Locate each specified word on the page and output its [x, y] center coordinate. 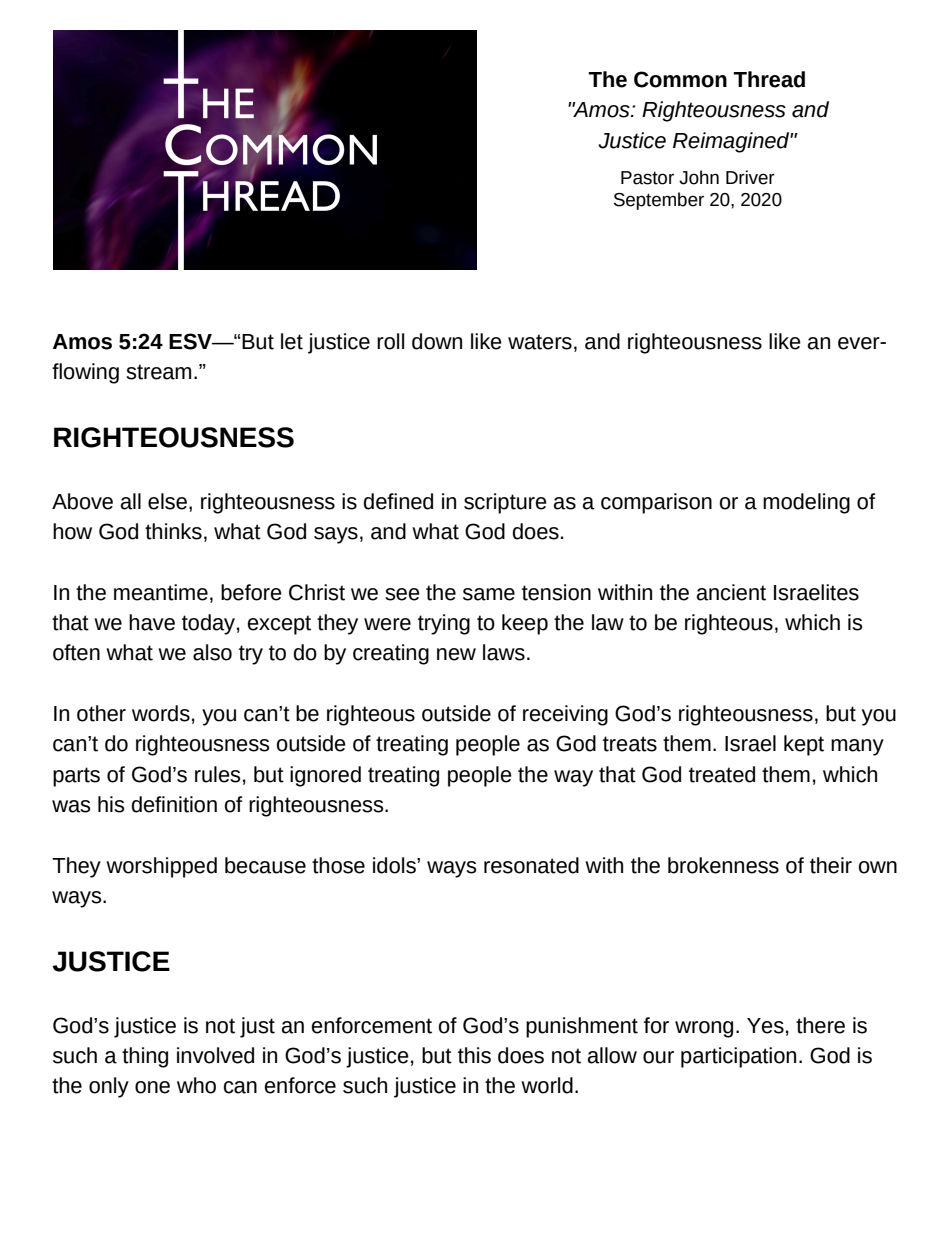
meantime [161, 592]
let [292, 341]
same [489, 594]
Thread [769, 79]
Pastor [647, 178]
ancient [731, 592]
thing [145, 1057]
